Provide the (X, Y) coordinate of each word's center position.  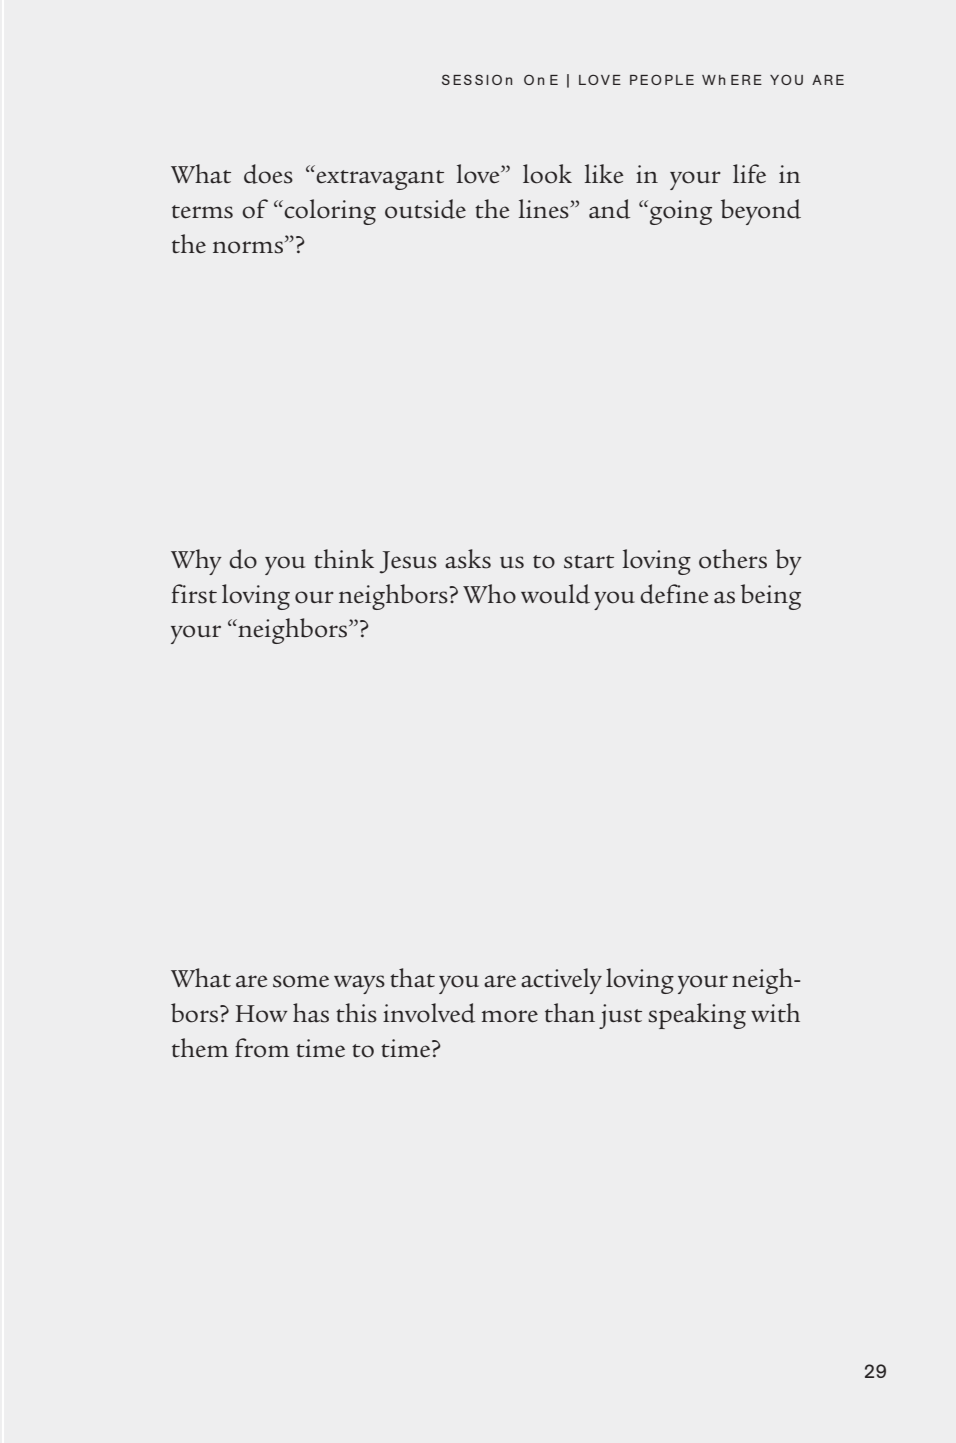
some (301, 981)
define (674, 594)
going (681, 212)
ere (746, 80)
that (412, 978)
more (510, 1016)
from (262, 1048)
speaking (697, 1016)
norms (248, 247)
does (268, 174)
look (547, 174)
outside (425, 209)
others (733, 559)
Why (196, 562)
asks (468, 559)
